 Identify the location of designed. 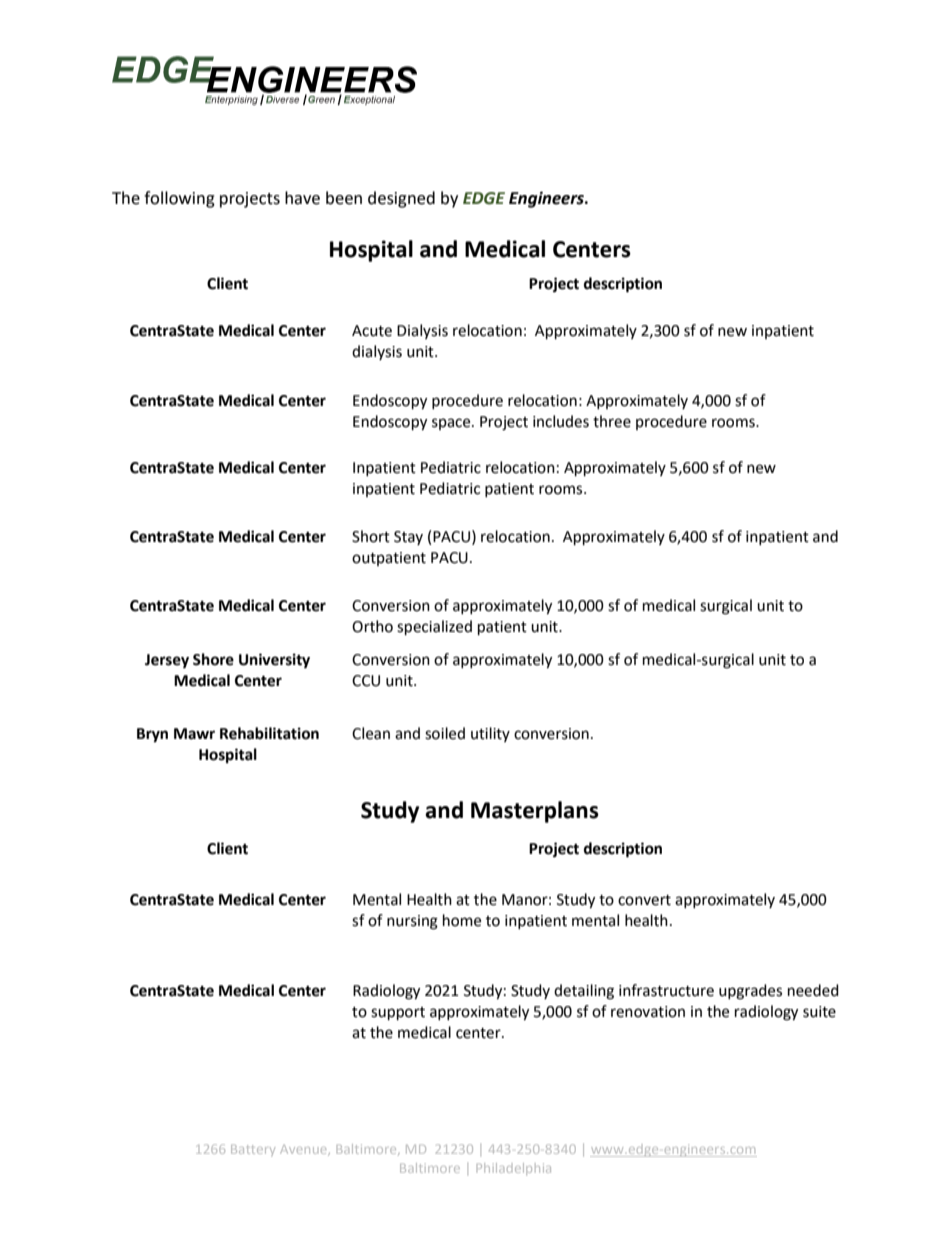
(401, 199).
